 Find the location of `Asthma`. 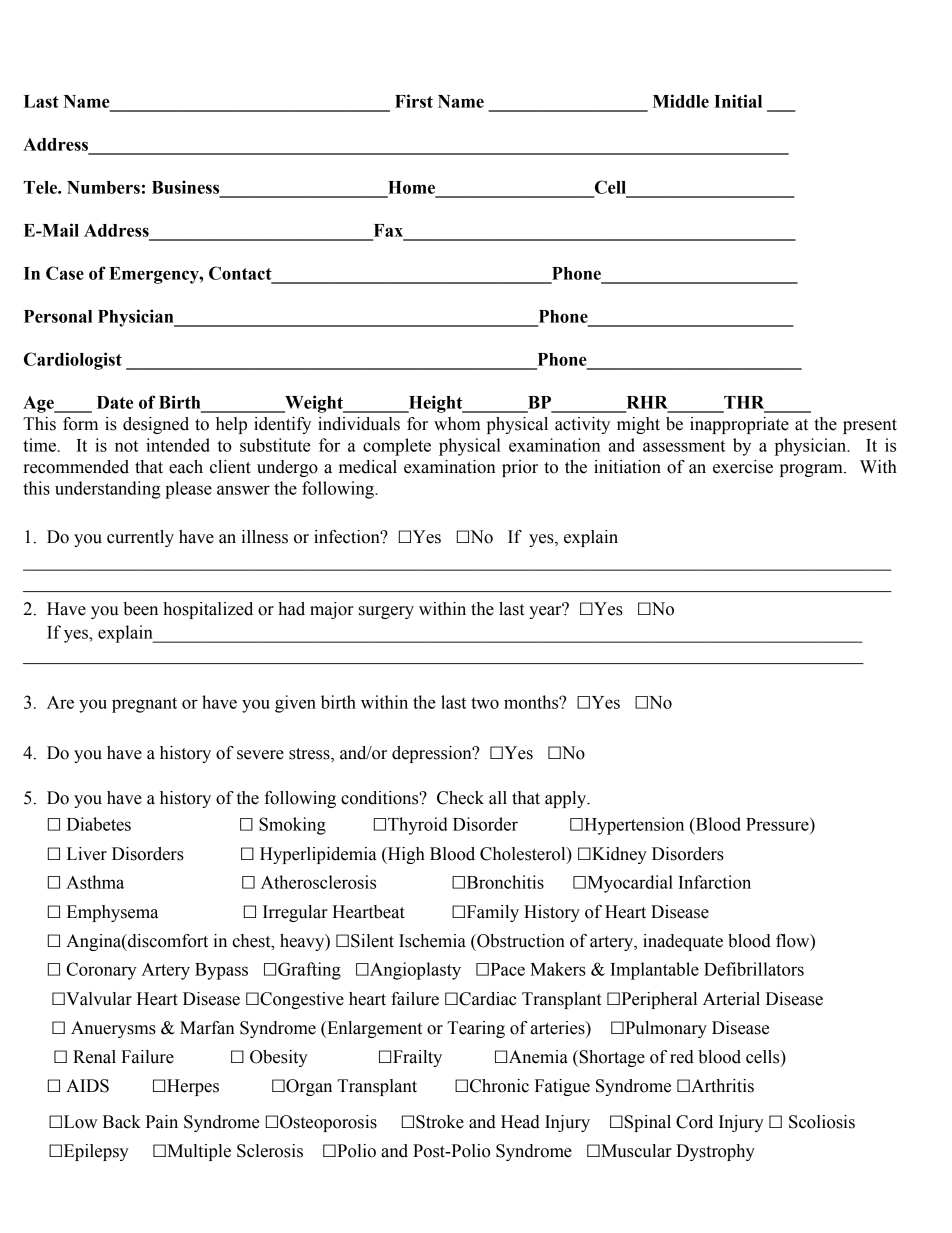

Asthma is located at coordinates (95, 882).
